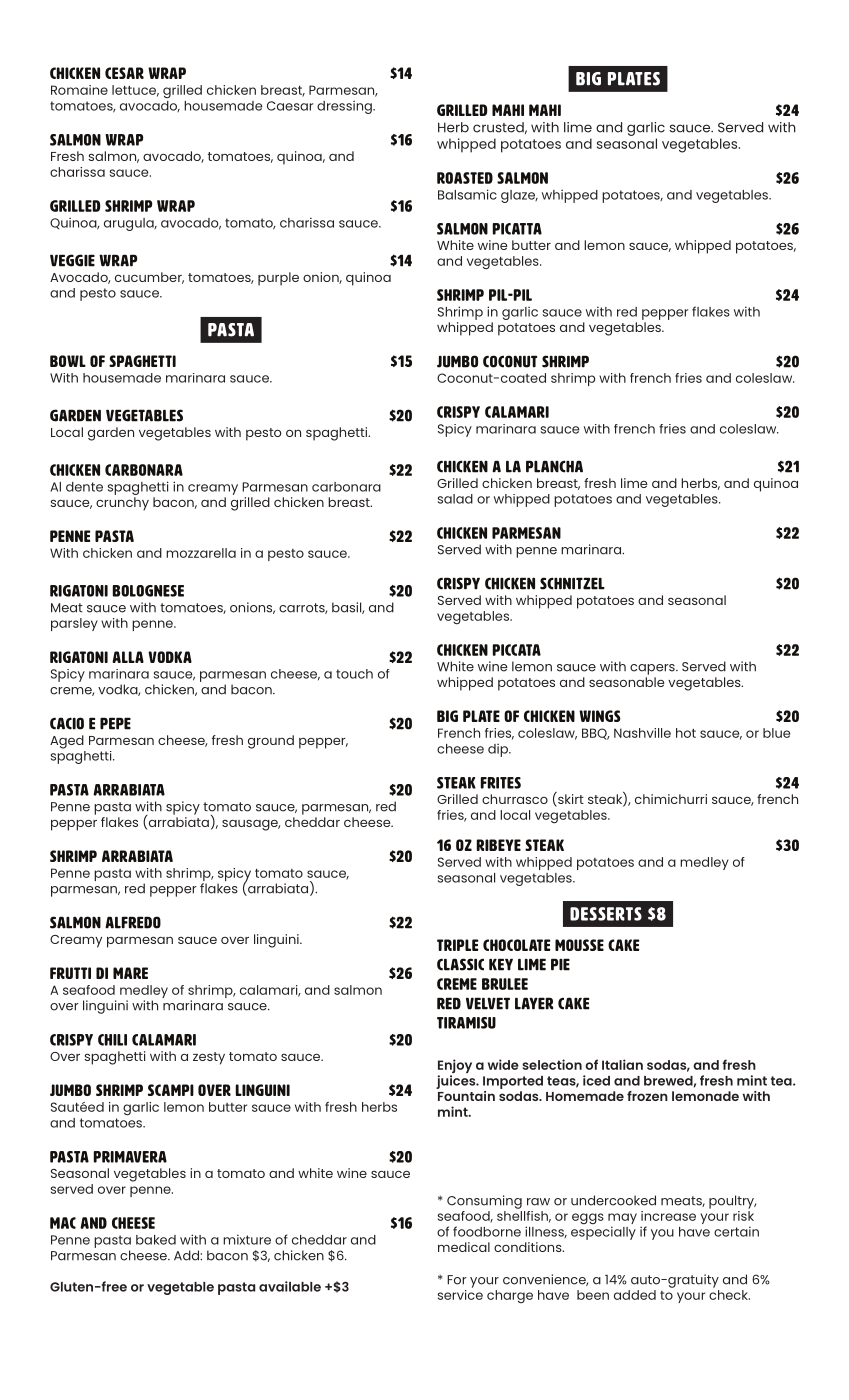  Describe the element at coordinates (653, 669) in the page. I see `capers` at that location.
